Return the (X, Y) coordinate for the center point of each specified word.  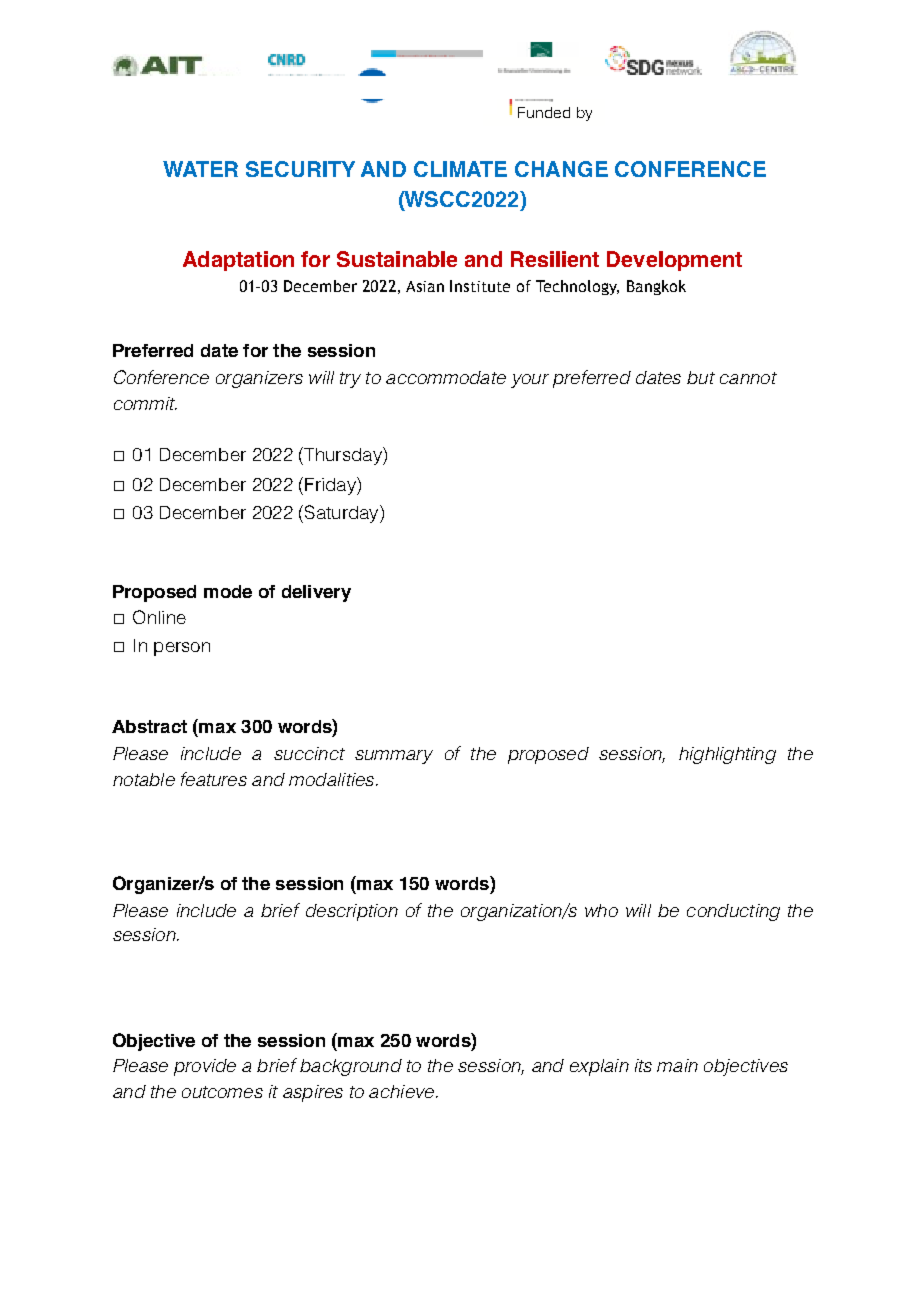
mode (228, 591)
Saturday (343, 514)
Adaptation (238, 261)
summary (394, 757)
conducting (733, 912)
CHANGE (561, 169)
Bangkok (656, 287)
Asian (425, 286)
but (701, 377)
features (214, 779)
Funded (544, 112)
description (352, 912)
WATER (200, 169)
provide (205, 1067)
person (182, 649)
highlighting (727, 755)
